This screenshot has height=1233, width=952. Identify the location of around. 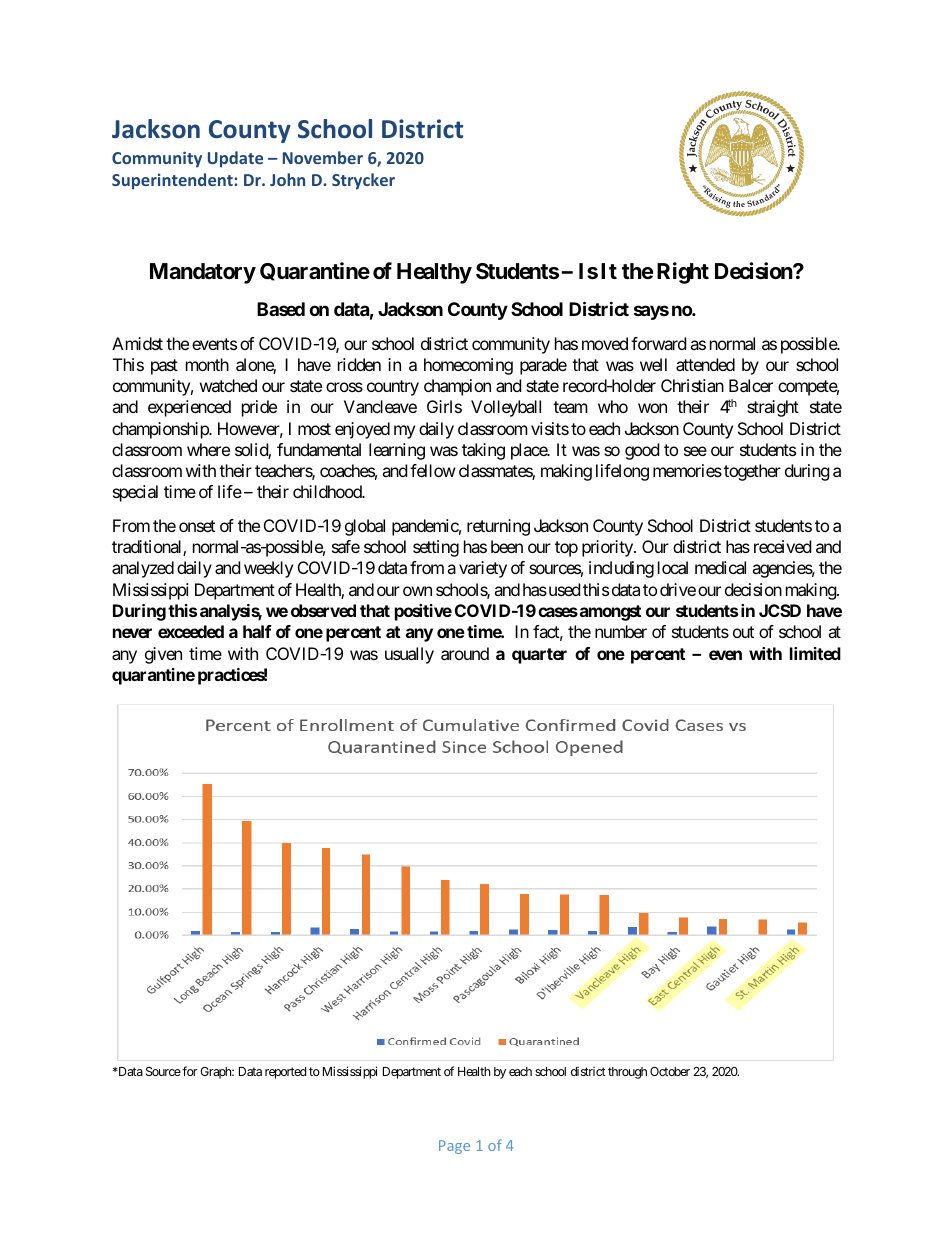
(465, 653).
